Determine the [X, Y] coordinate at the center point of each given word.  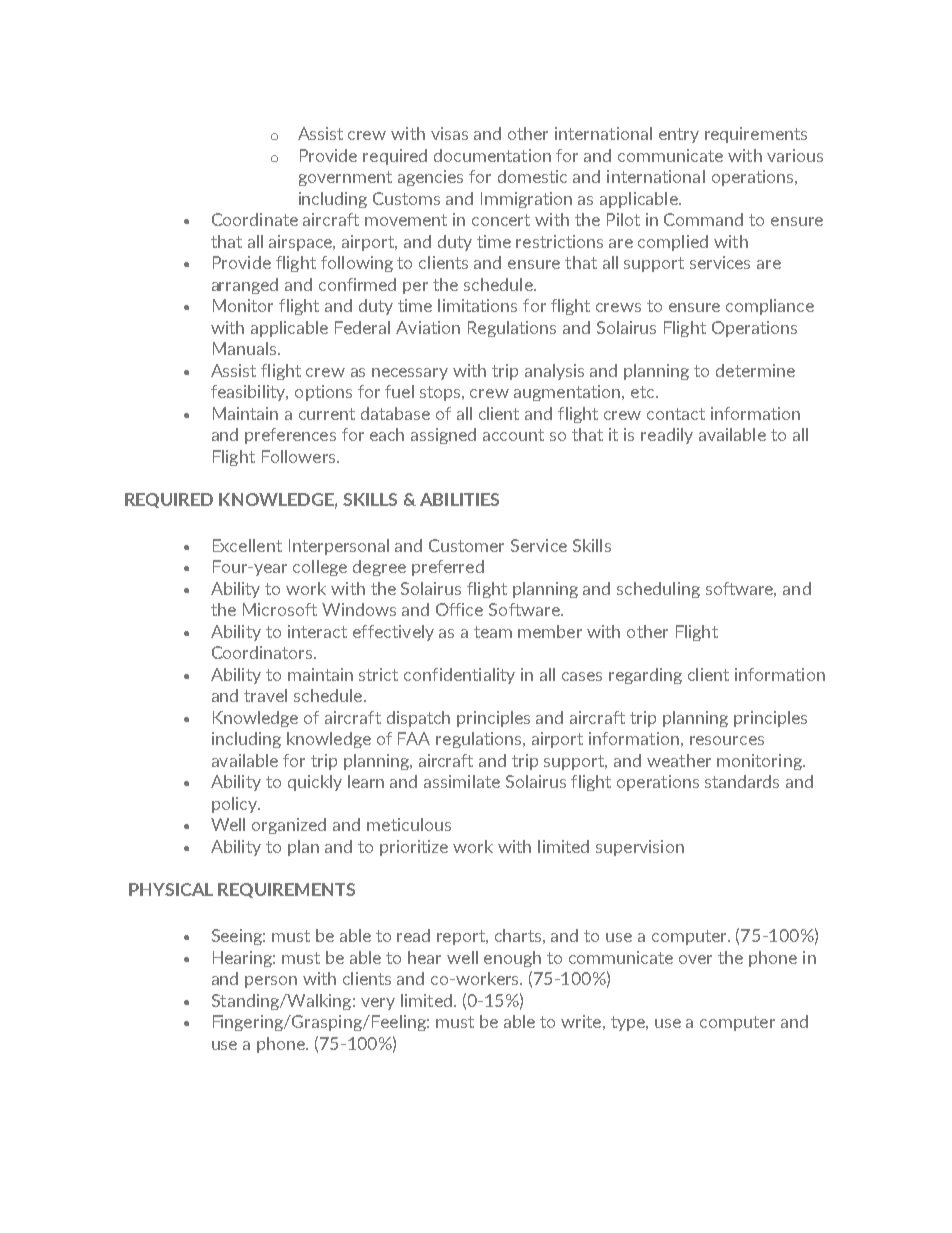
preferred [448, 568]
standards [742, 781]
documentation [492, 155]
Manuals [246, 348]
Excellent [247, 545]
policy [235, 805]
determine [755, 370]
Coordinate [255, 219]
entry [679, 135]
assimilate [462, 781]
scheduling [658, 590]
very [378, 1004]
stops [441, 393]
